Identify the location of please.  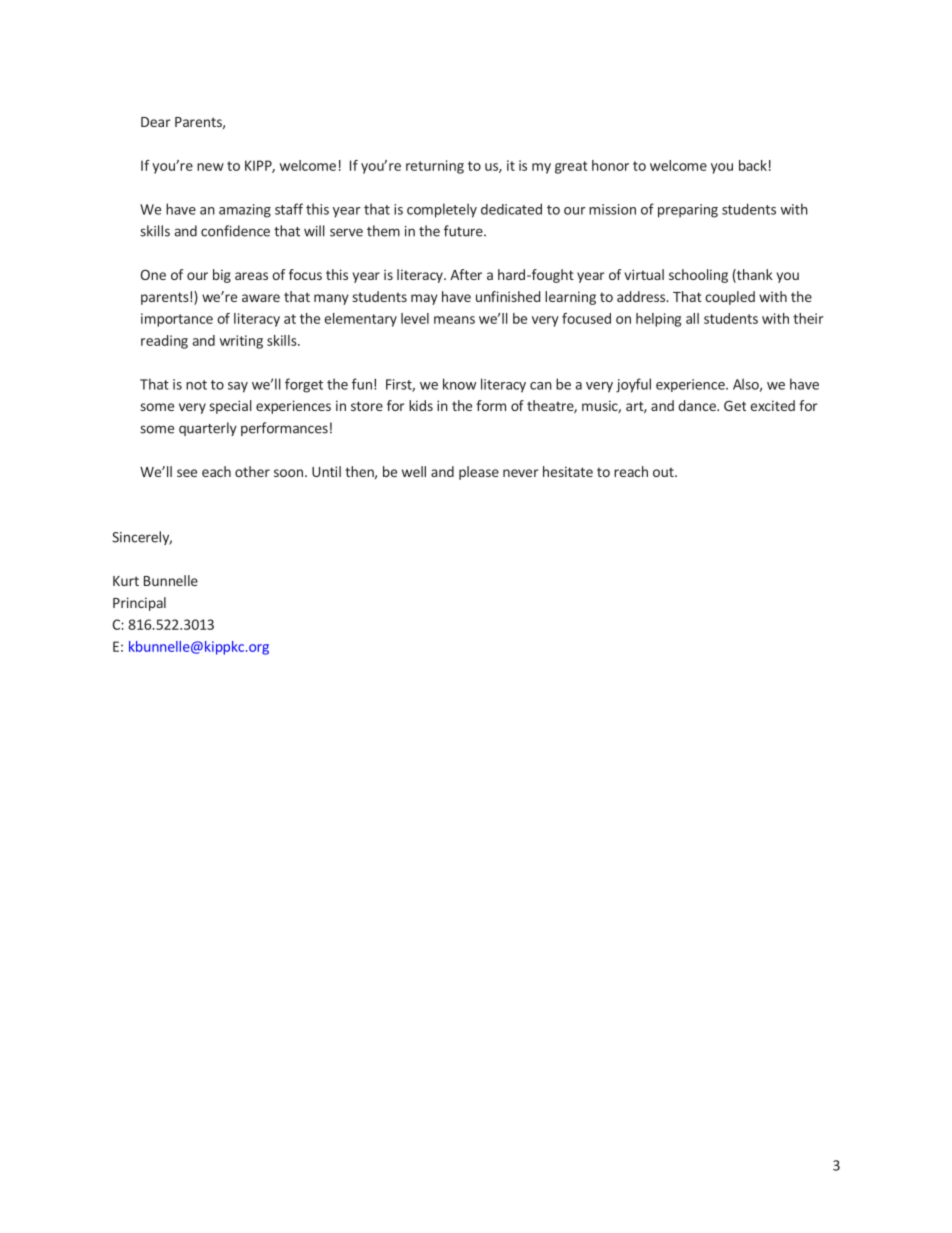
(479, 473).
